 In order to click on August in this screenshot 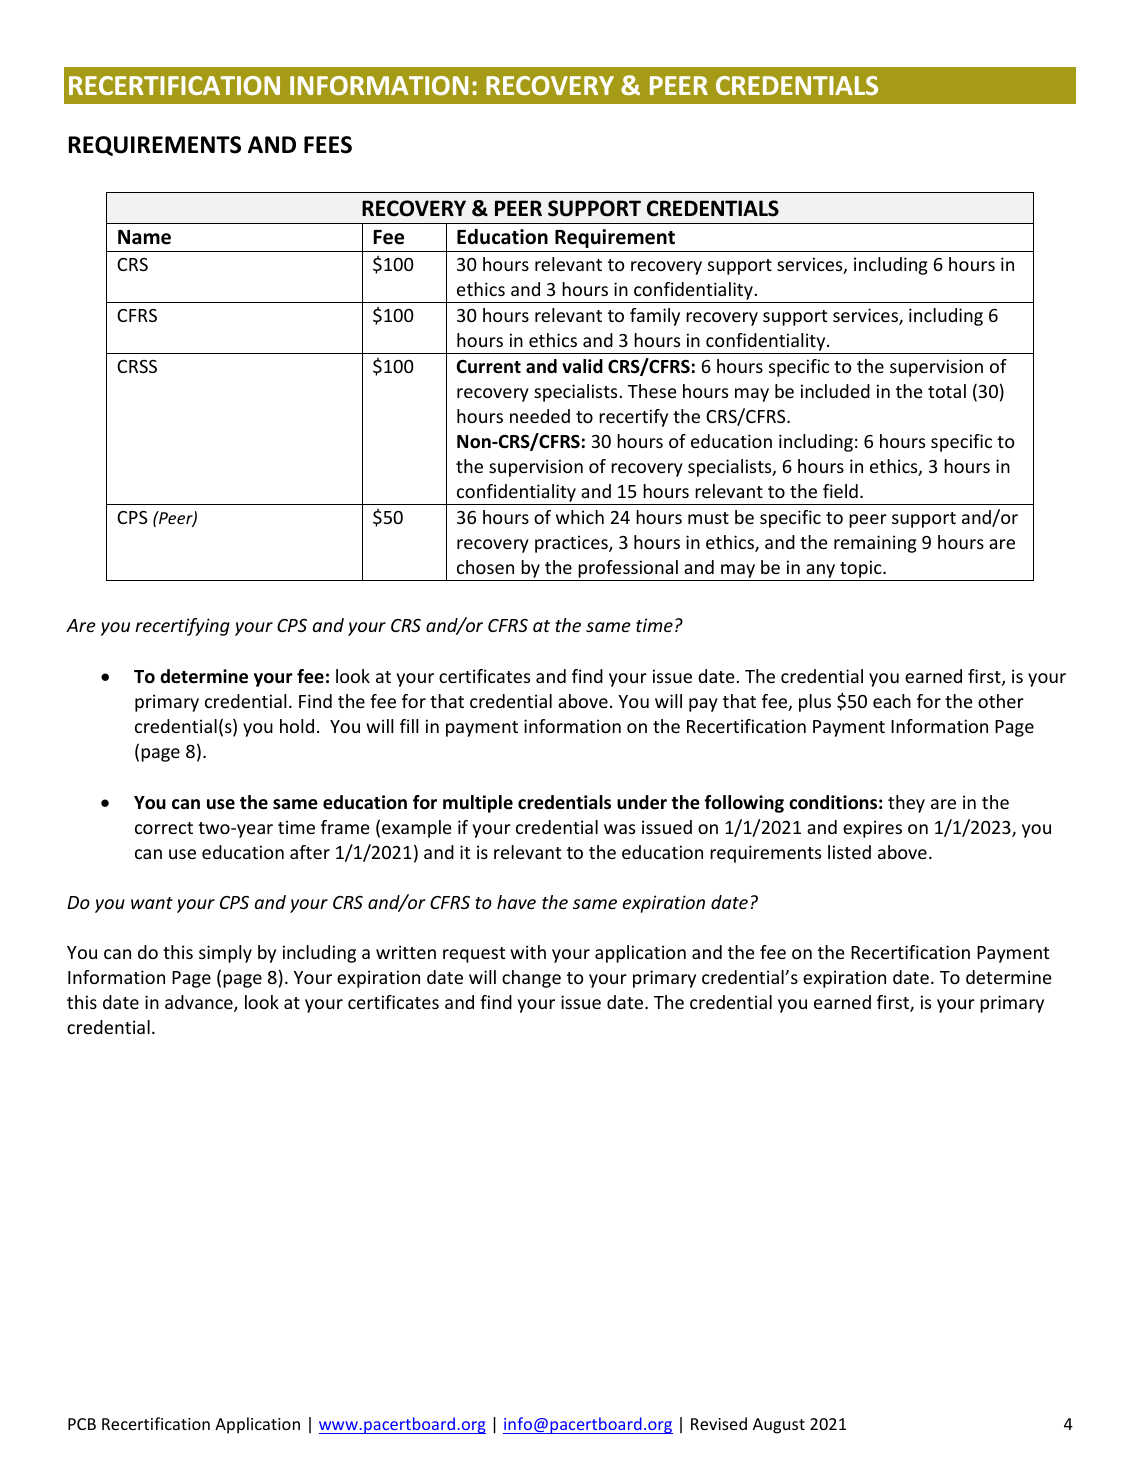, I will do `click(779, 1426)`.
